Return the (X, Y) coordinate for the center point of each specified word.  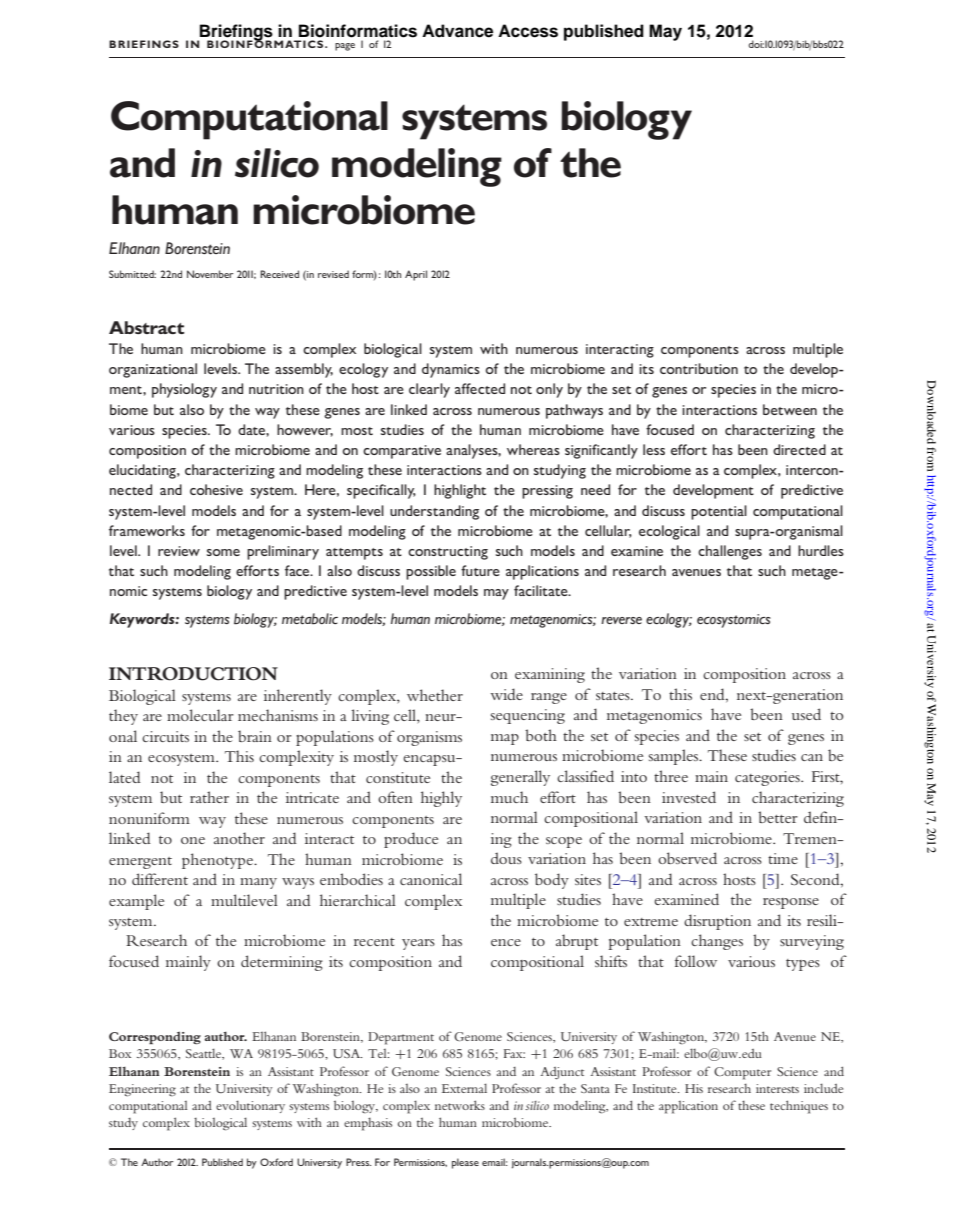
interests (777, 1088)
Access (528, 31)
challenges (730, 552)
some (223, 552)
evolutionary (250, 1106)
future (480, 570)
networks (460, 1105)
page (345, 47)
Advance (457, 31)
